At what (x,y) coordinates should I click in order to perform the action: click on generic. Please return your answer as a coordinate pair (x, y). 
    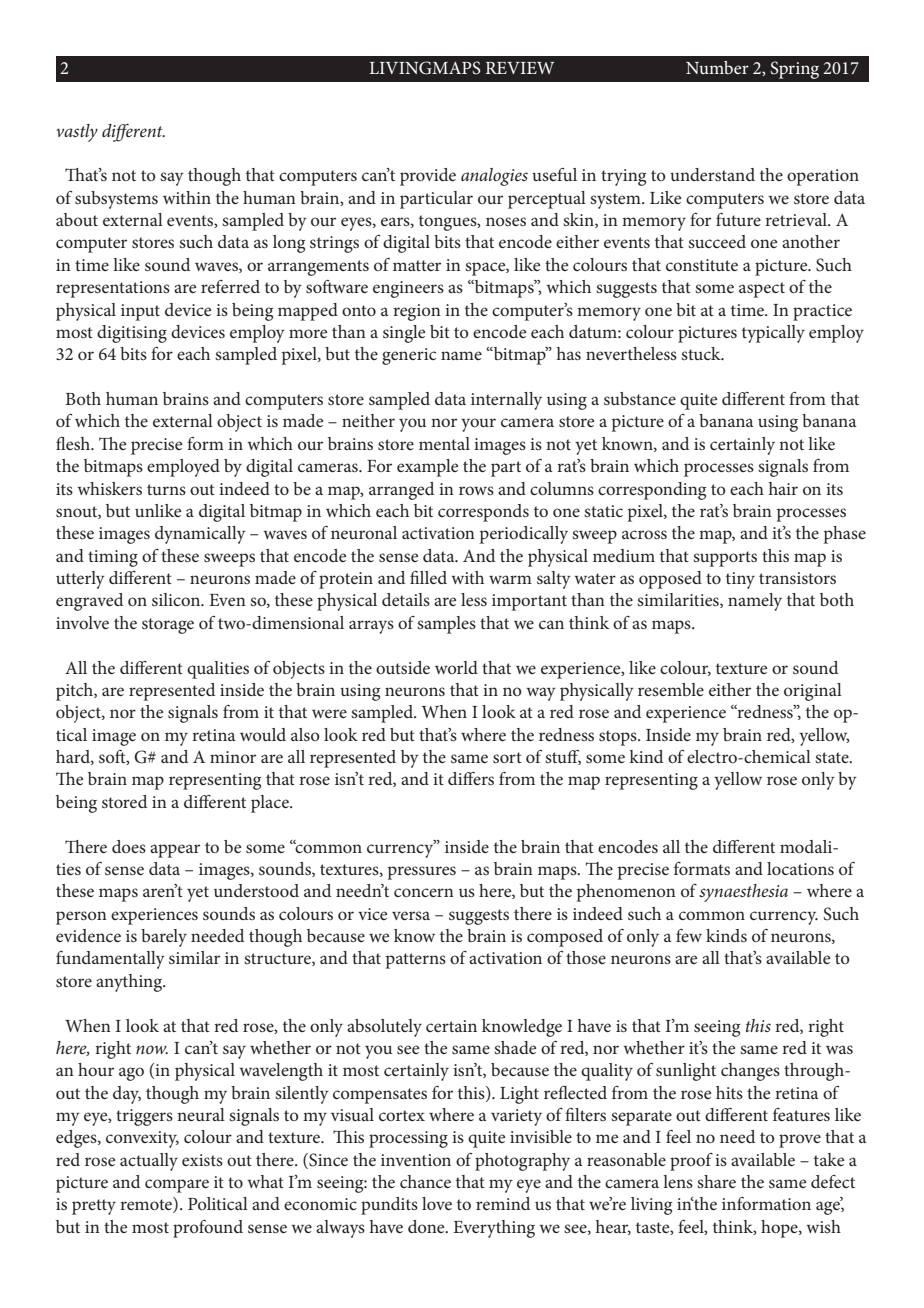
    Looking at the image, I should click on (409, 356).
